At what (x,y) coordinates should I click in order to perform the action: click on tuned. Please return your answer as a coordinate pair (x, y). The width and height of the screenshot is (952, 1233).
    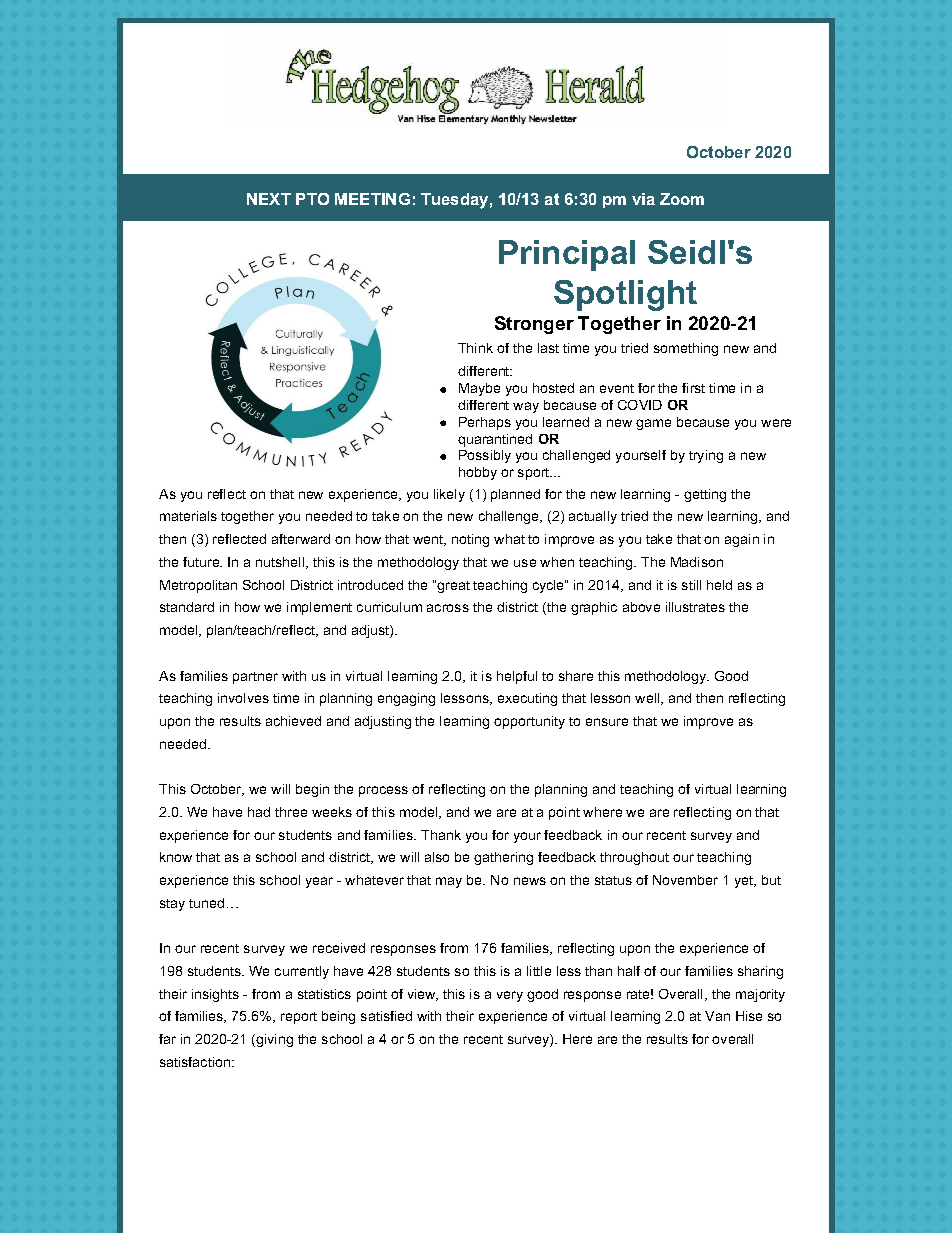
    Looking at the image, I should click on (206, 903).
